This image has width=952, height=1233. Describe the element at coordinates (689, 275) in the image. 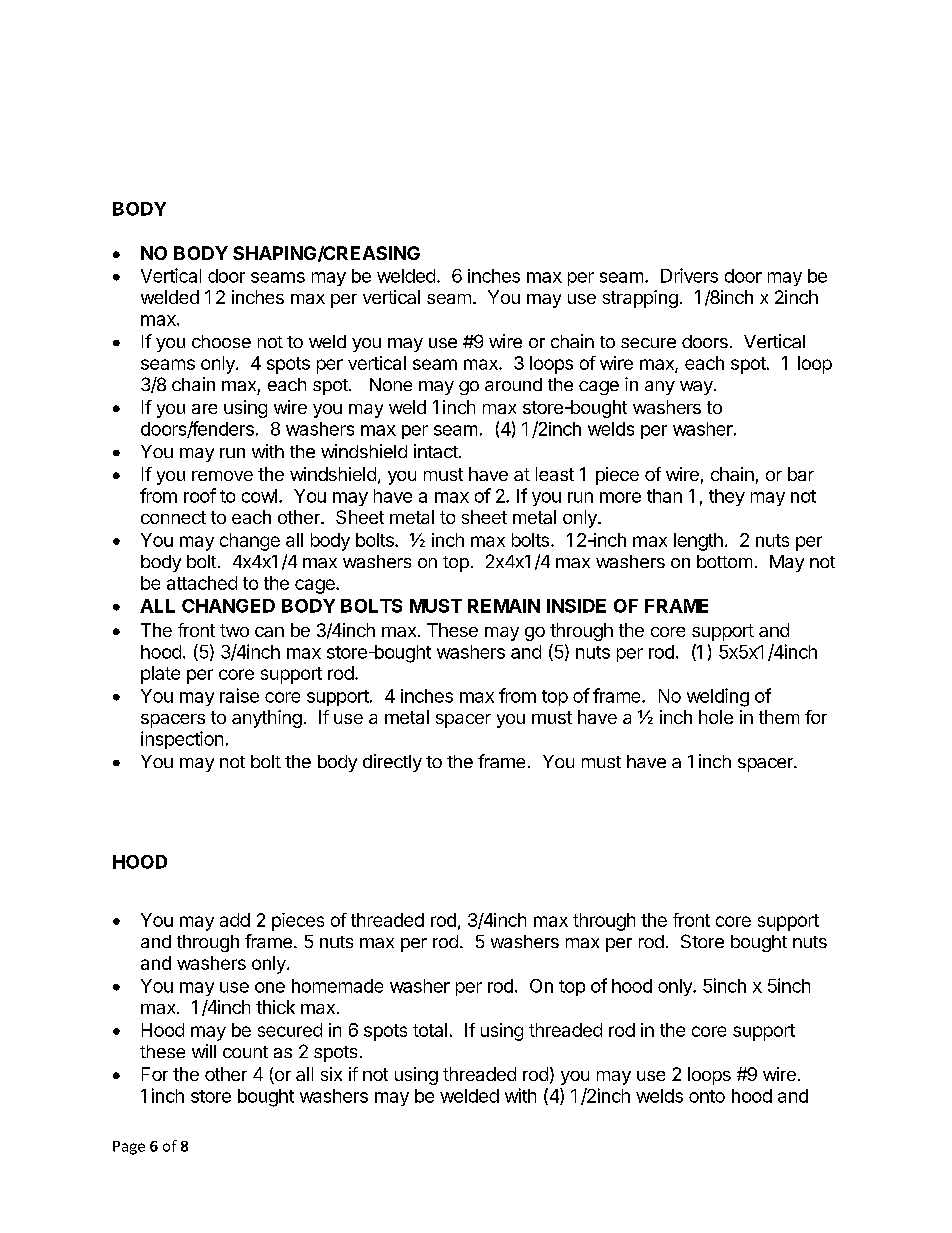

I see `Drivers` at that location.
